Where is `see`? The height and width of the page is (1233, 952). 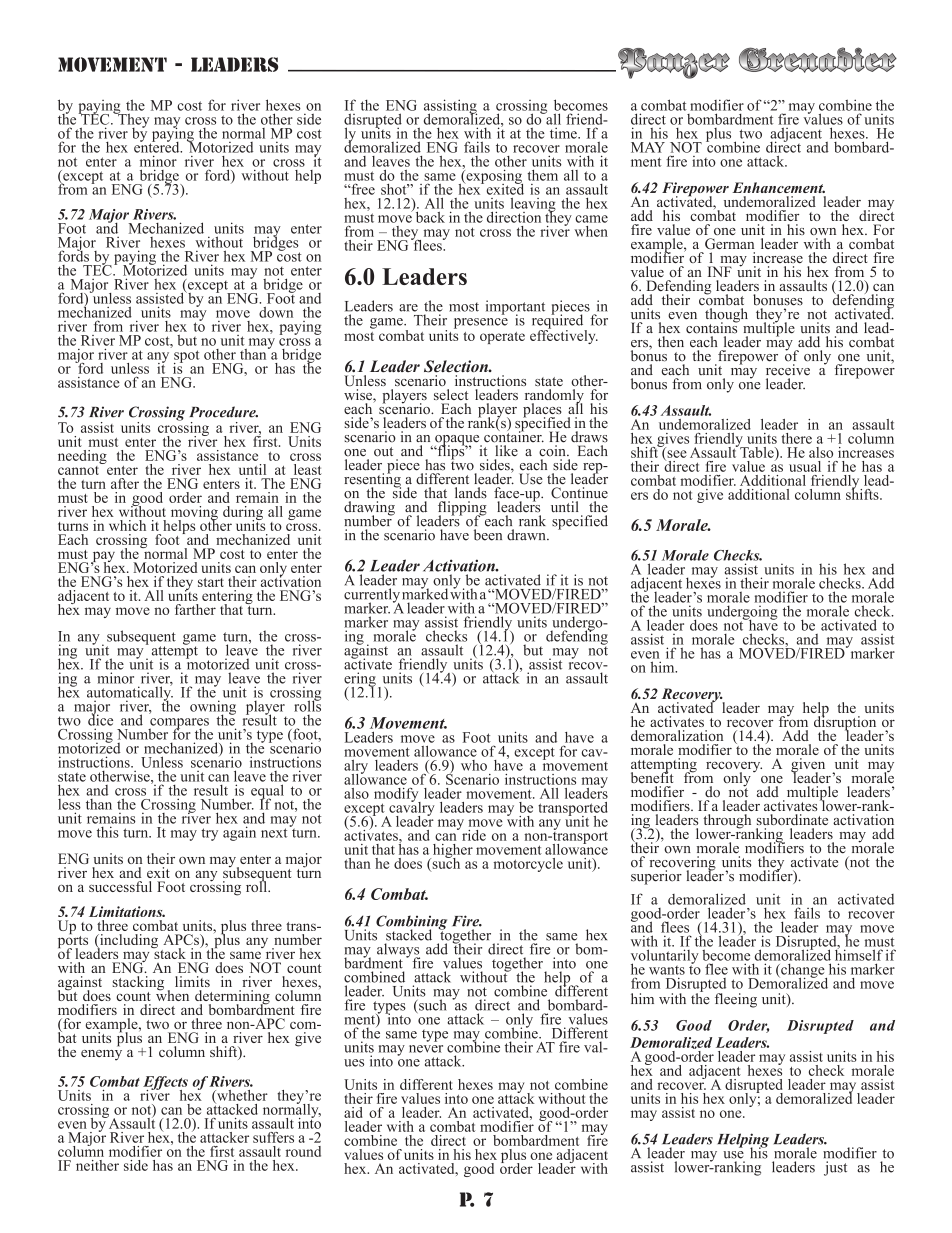
see is located at coordinates (676, 455).
